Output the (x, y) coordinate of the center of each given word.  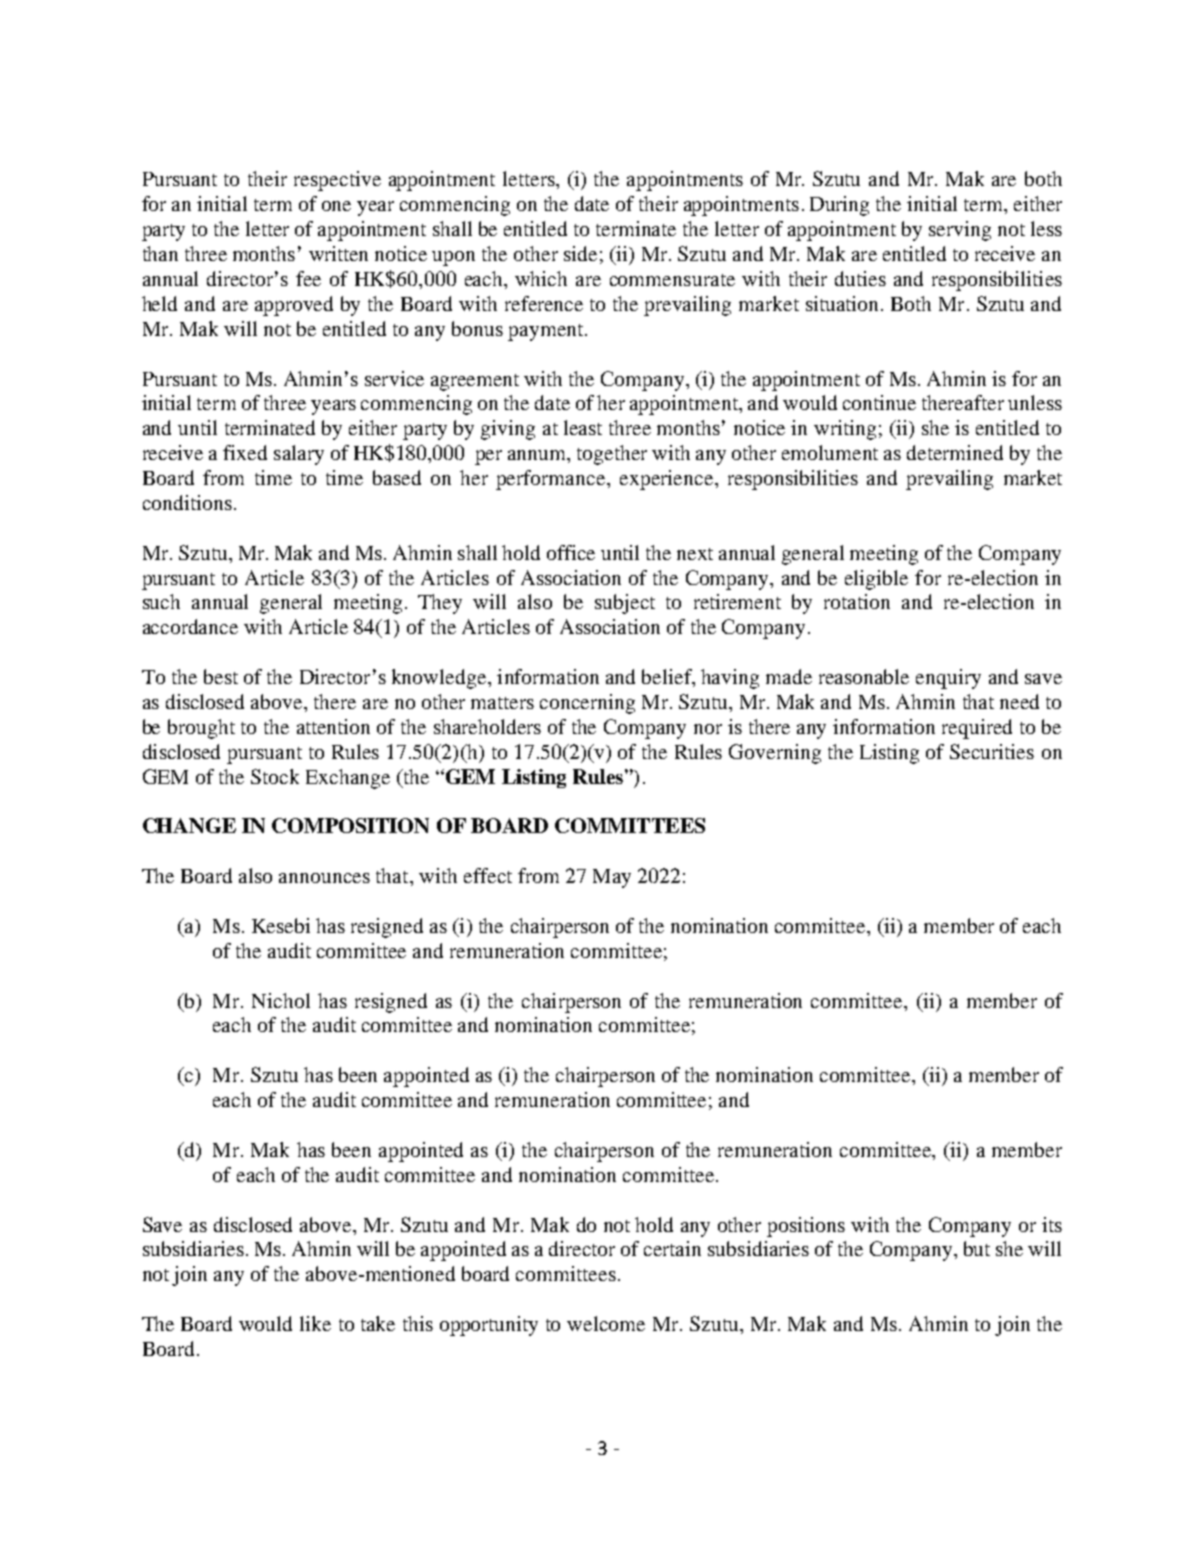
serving (960, 231)
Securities (992, 751)
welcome (606, 1323)
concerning (587, 704)
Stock (275, 776)
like (315, 1323)
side (580, 253)
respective (337, 181)
